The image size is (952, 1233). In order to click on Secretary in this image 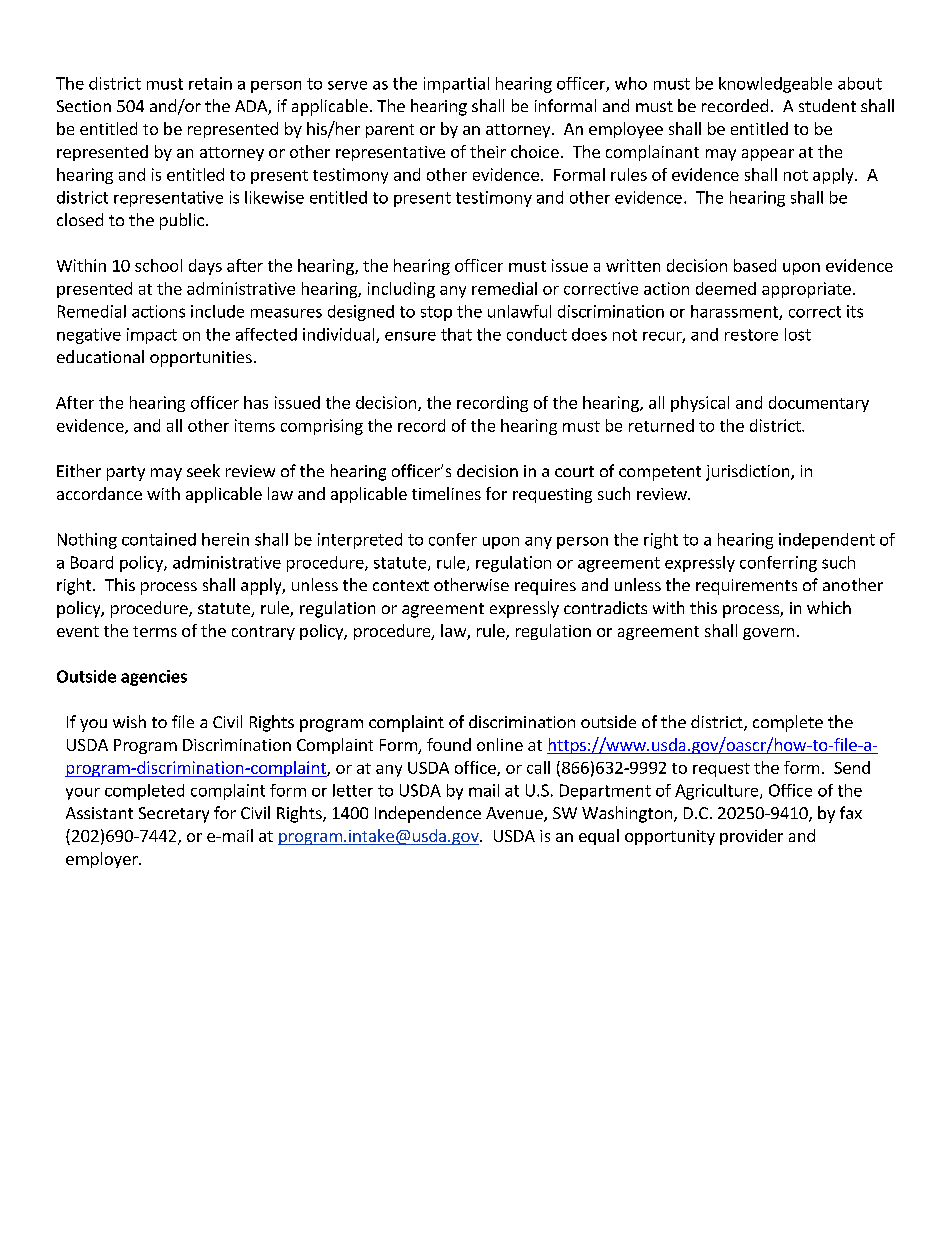, I will do `click(174, 815)`.
